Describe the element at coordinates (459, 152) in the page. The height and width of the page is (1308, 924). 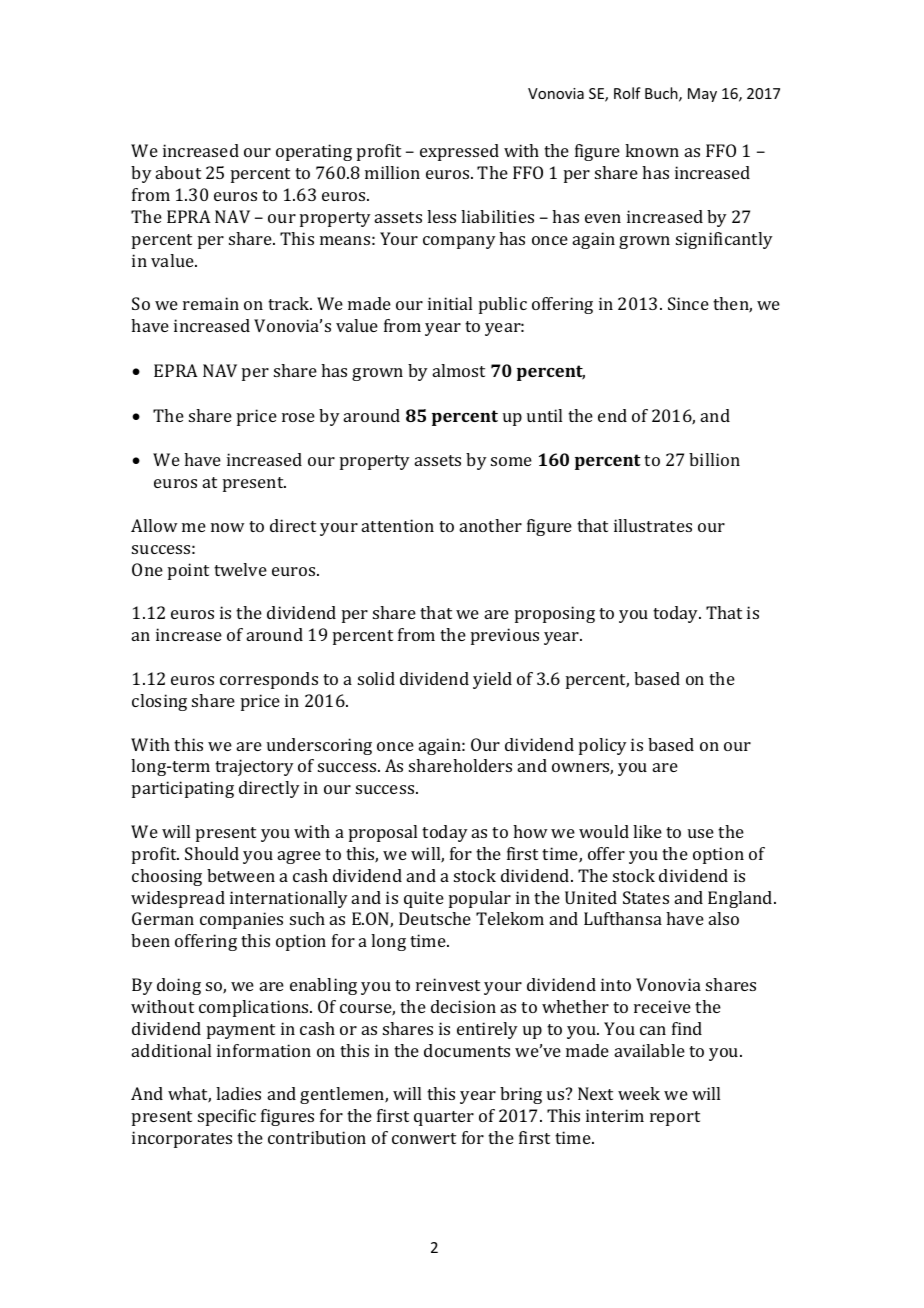
I see `expressed` at that location.
